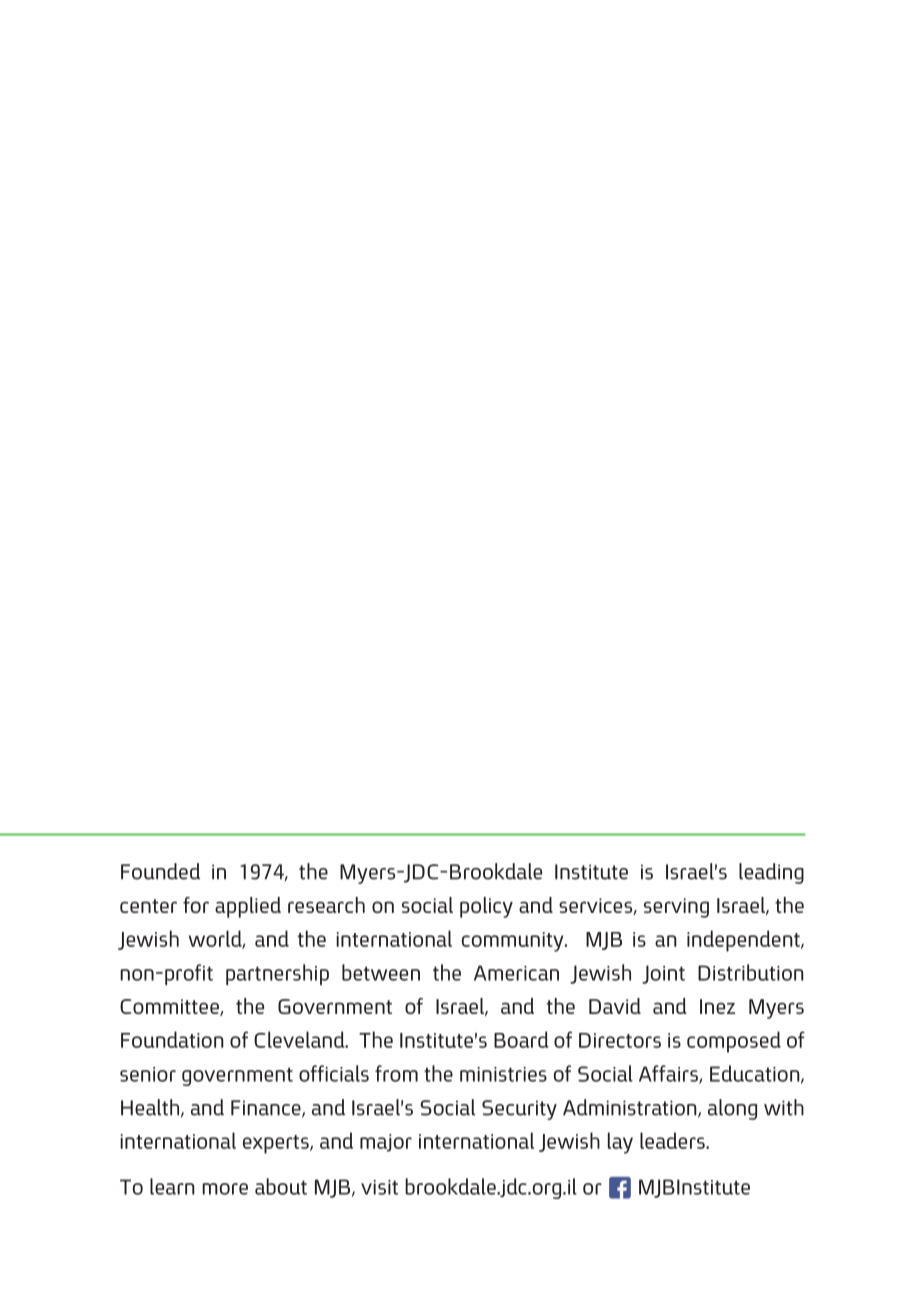 Image resolution: width=924 pixels, height=1313 pixels. I want to click on partnership, so click(277, 974).
